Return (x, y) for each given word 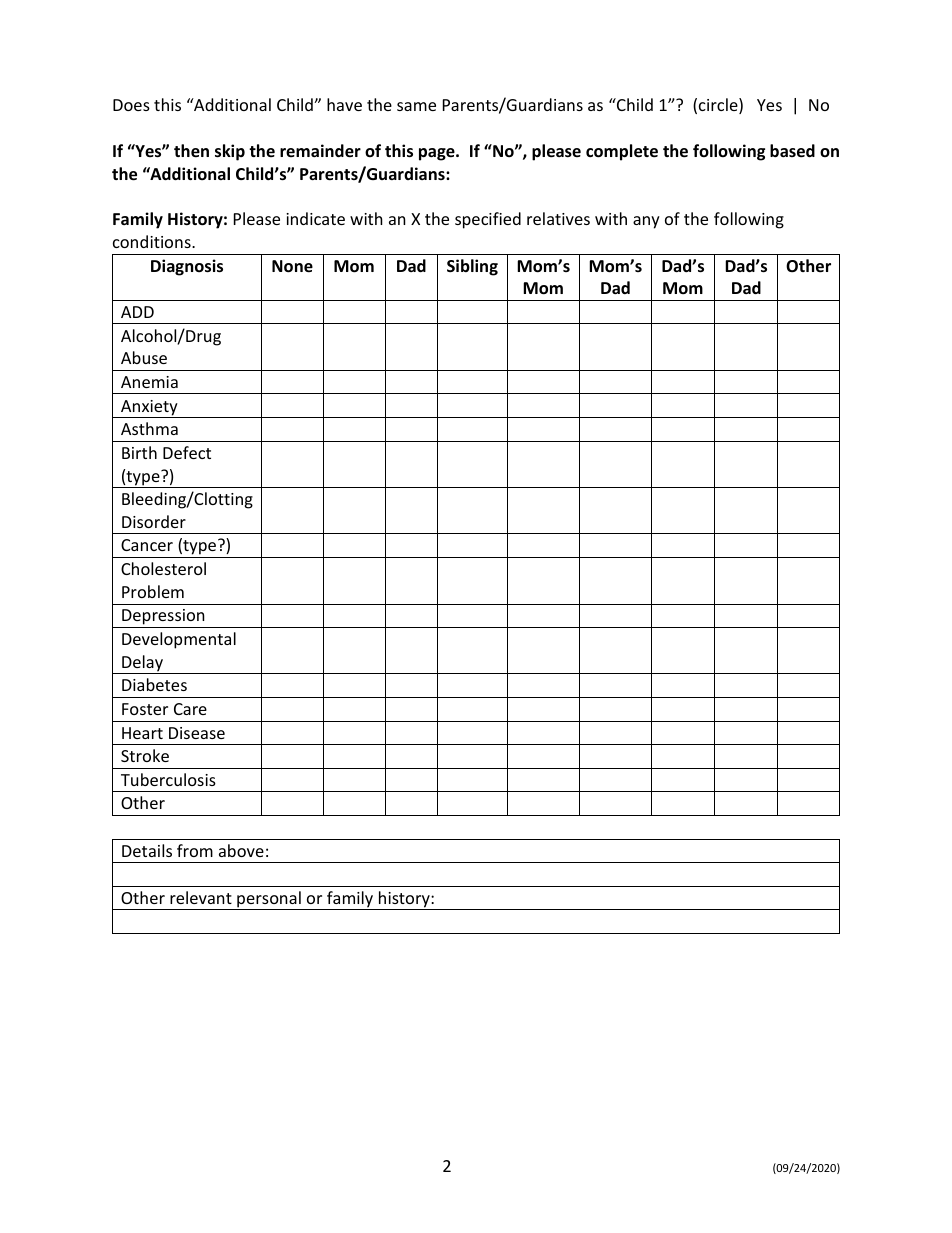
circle (719, 106)
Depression (163, 618)
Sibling (472, 267)
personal (269, 900)
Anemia (149, 382)
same (416, 106)
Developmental (179, 640)
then (191, 151)
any (646, 222)
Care (190, 709)
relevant (201, 897)
